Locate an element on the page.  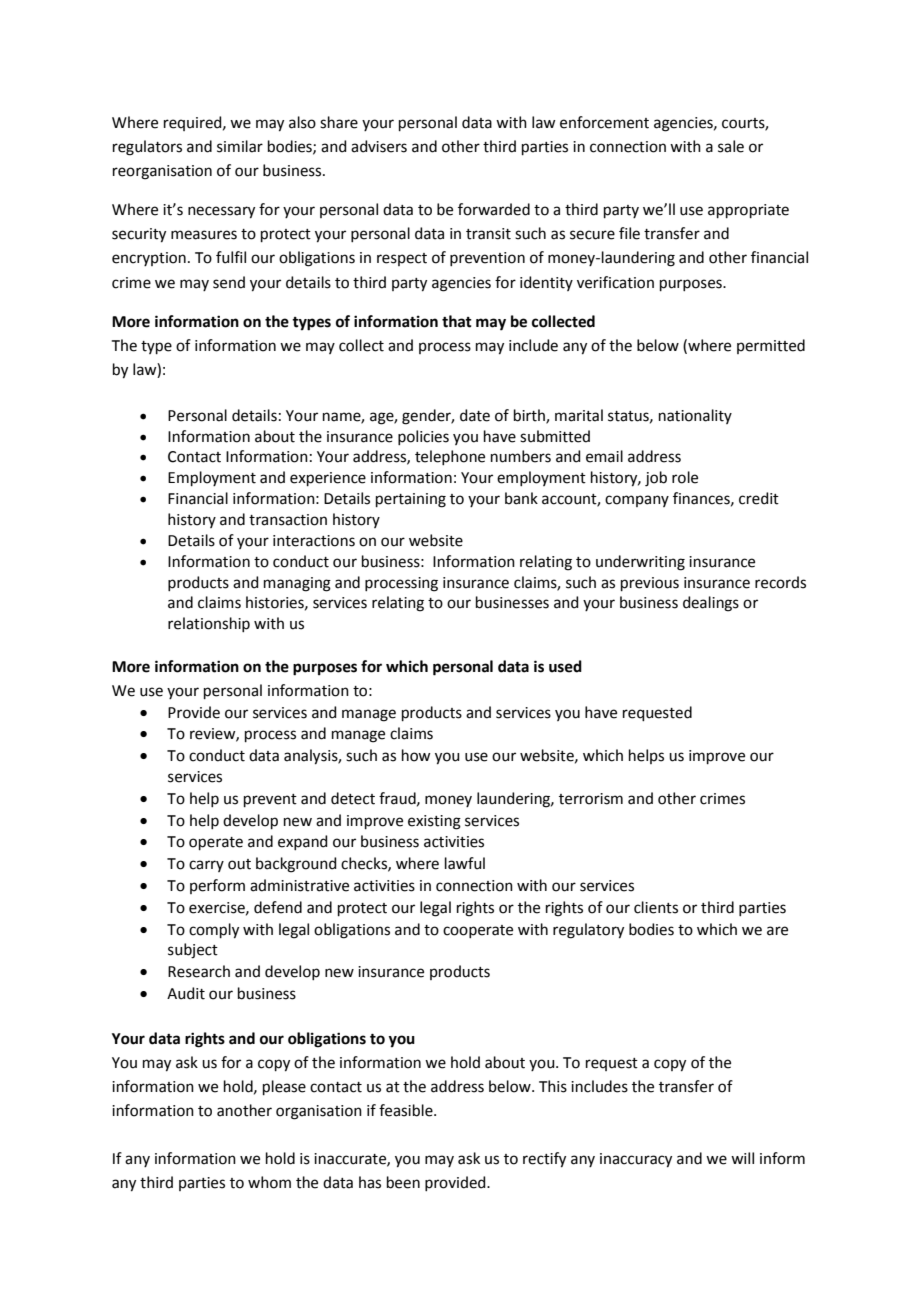
whom is located at coordinates (269, 1182).
